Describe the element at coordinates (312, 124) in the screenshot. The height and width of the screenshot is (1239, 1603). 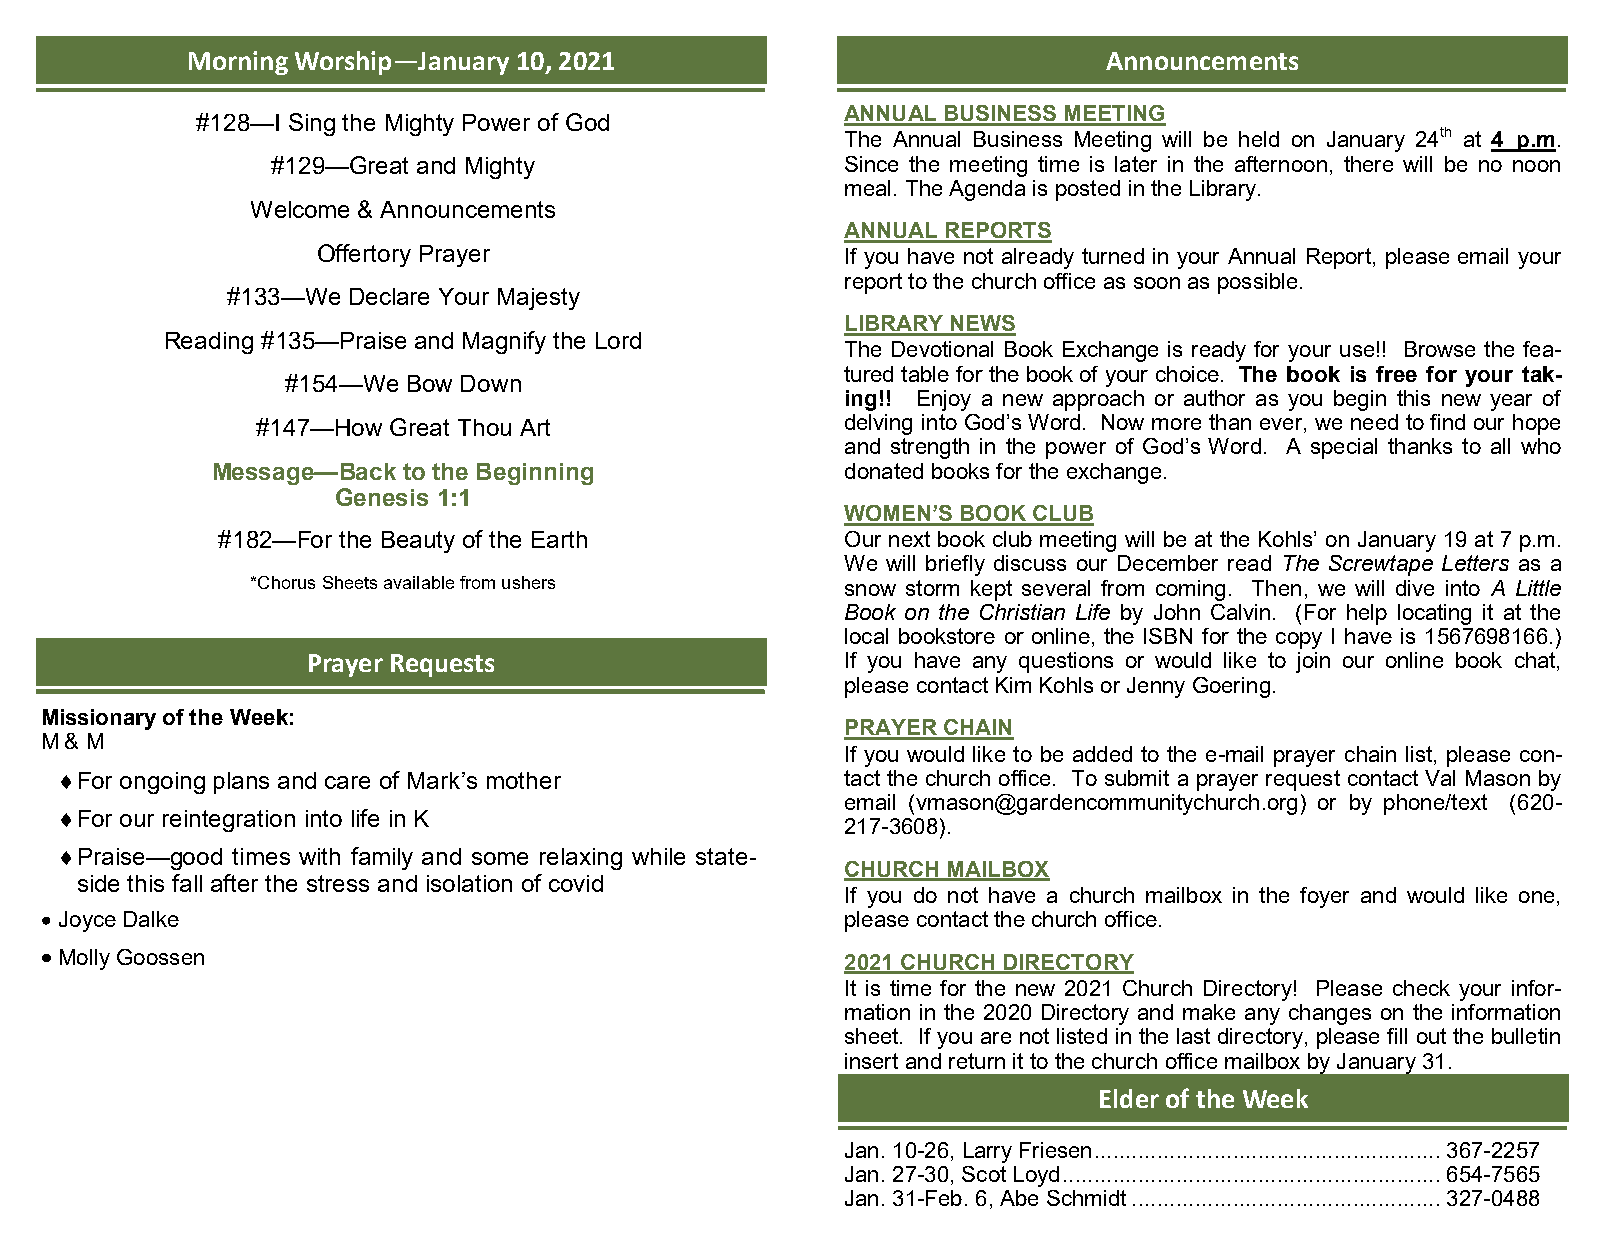
I see `Sing` at that location.
